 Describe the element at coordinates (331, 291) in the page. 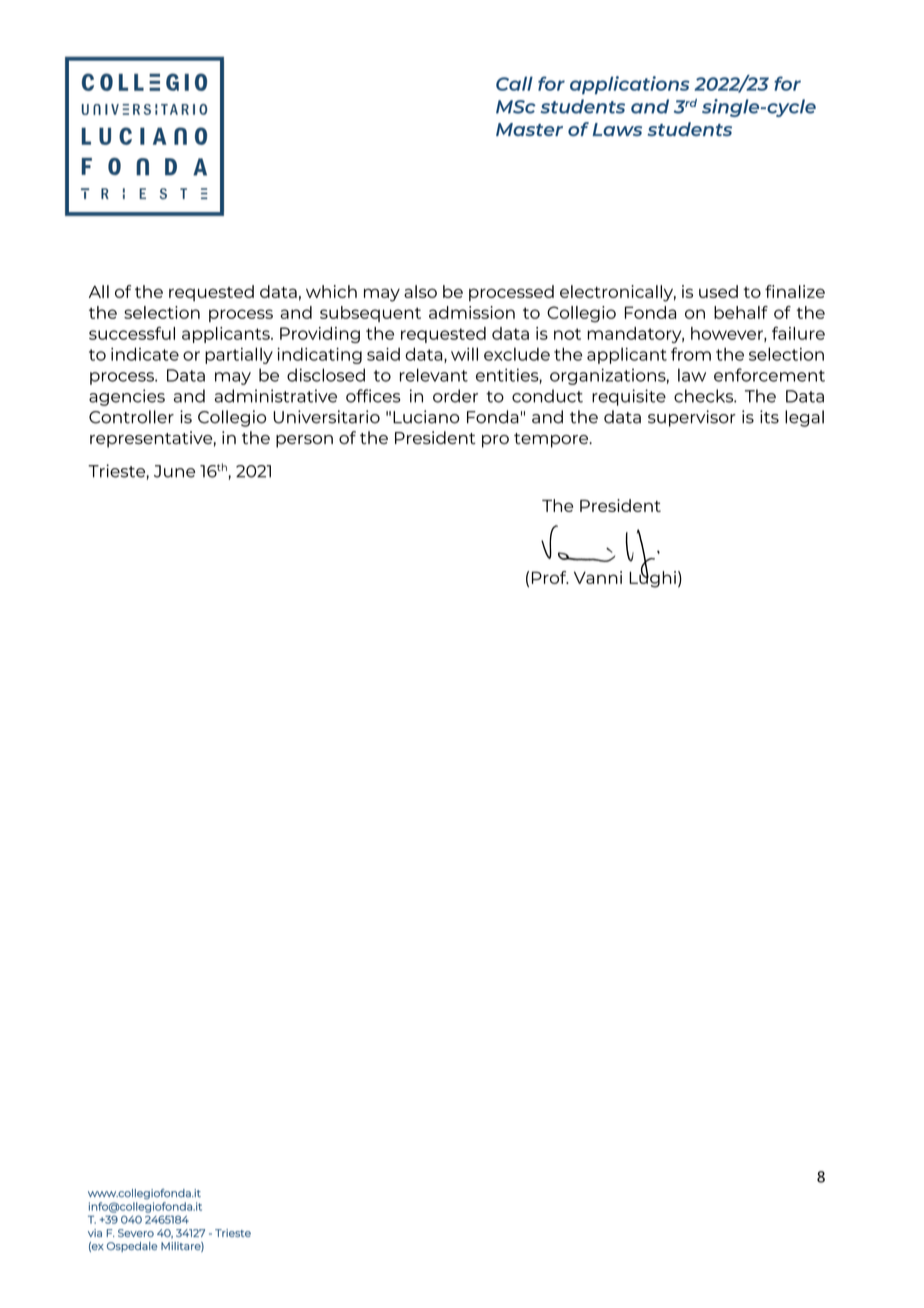

I see `which` at that location.
